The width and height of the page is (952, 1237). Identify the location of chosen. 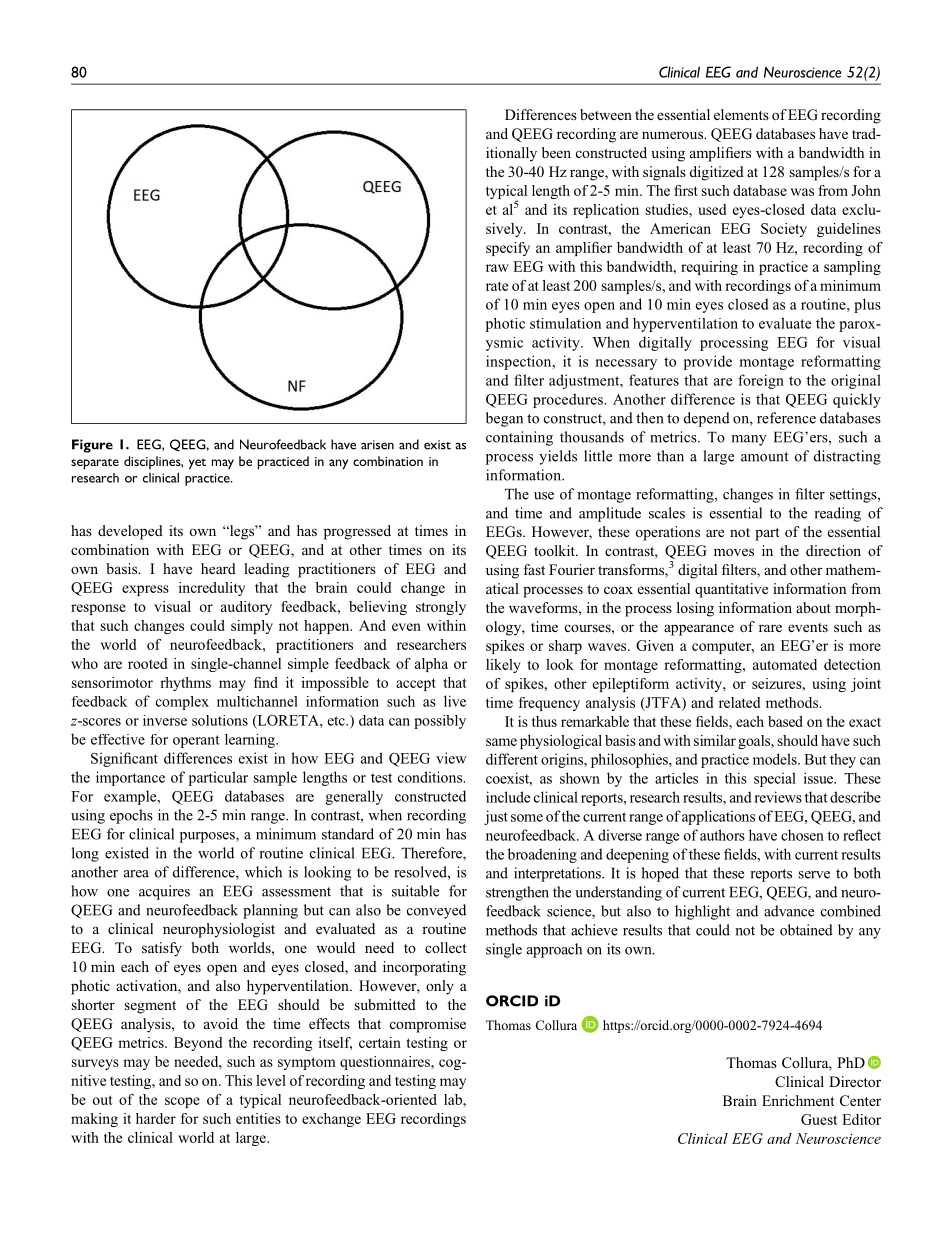
(802, 835).
